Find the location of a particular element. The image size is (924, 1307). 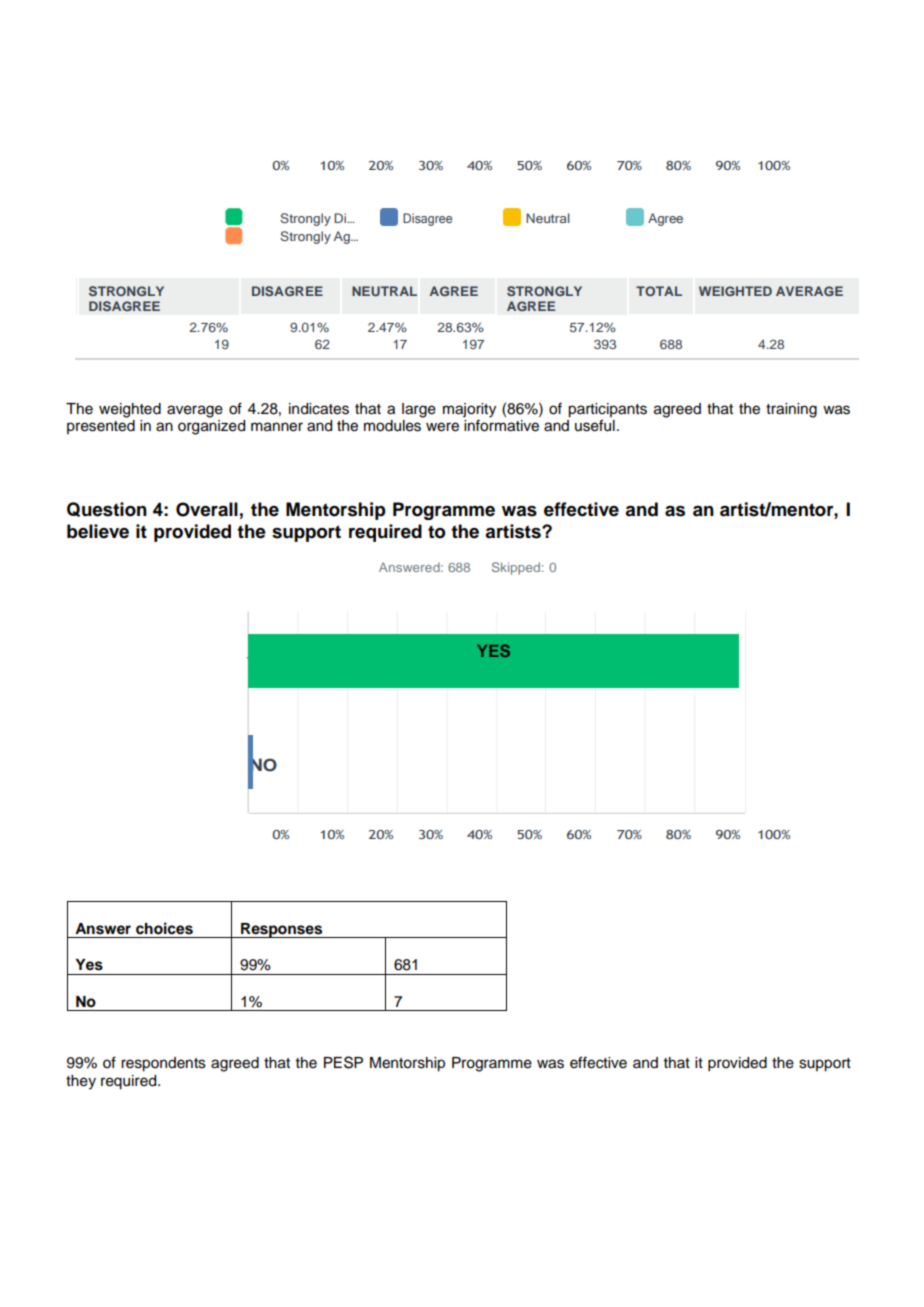

modules is located at coordinates (392, 426).
